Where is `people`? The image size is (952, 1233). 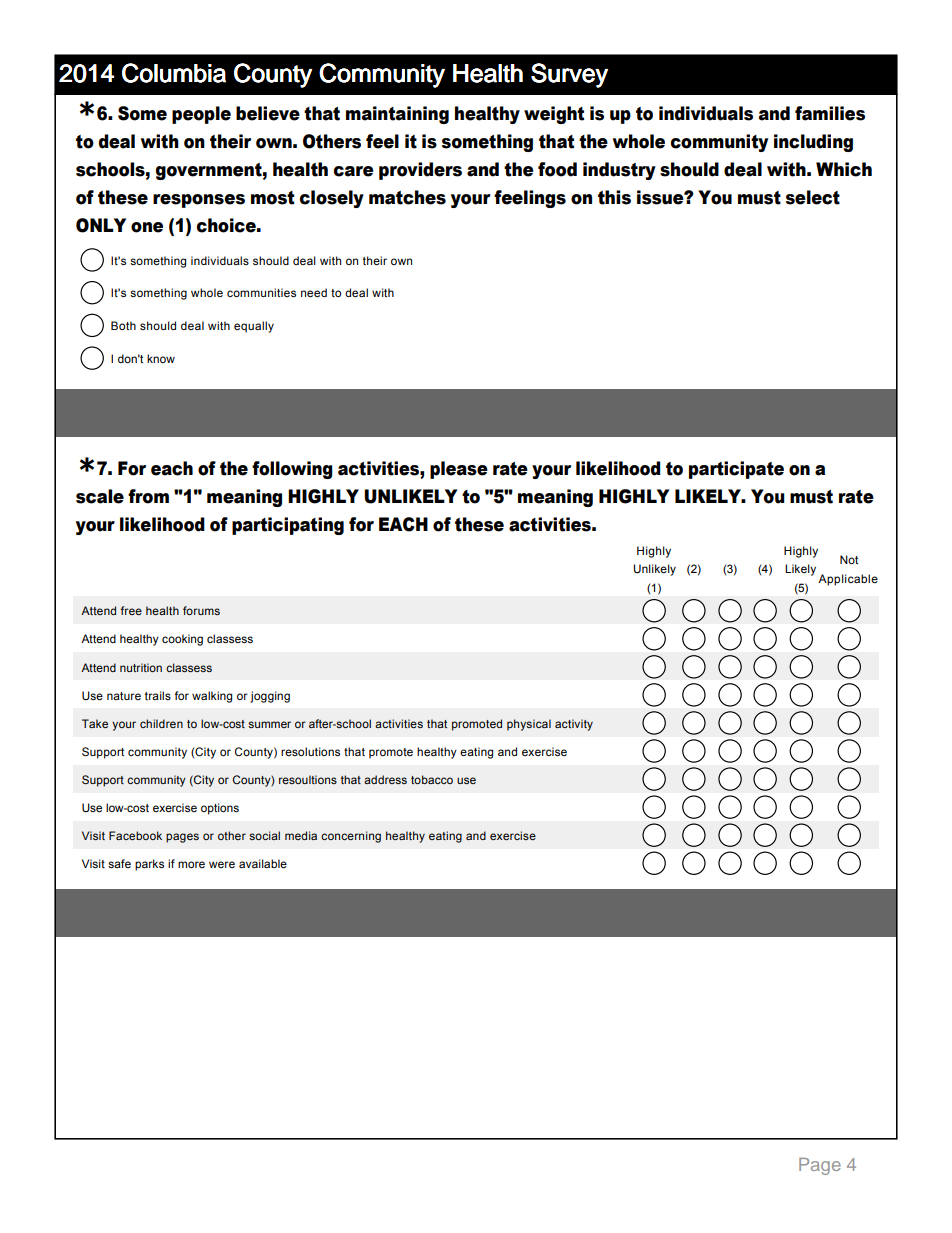 people is located at coordinates (201, 115).
